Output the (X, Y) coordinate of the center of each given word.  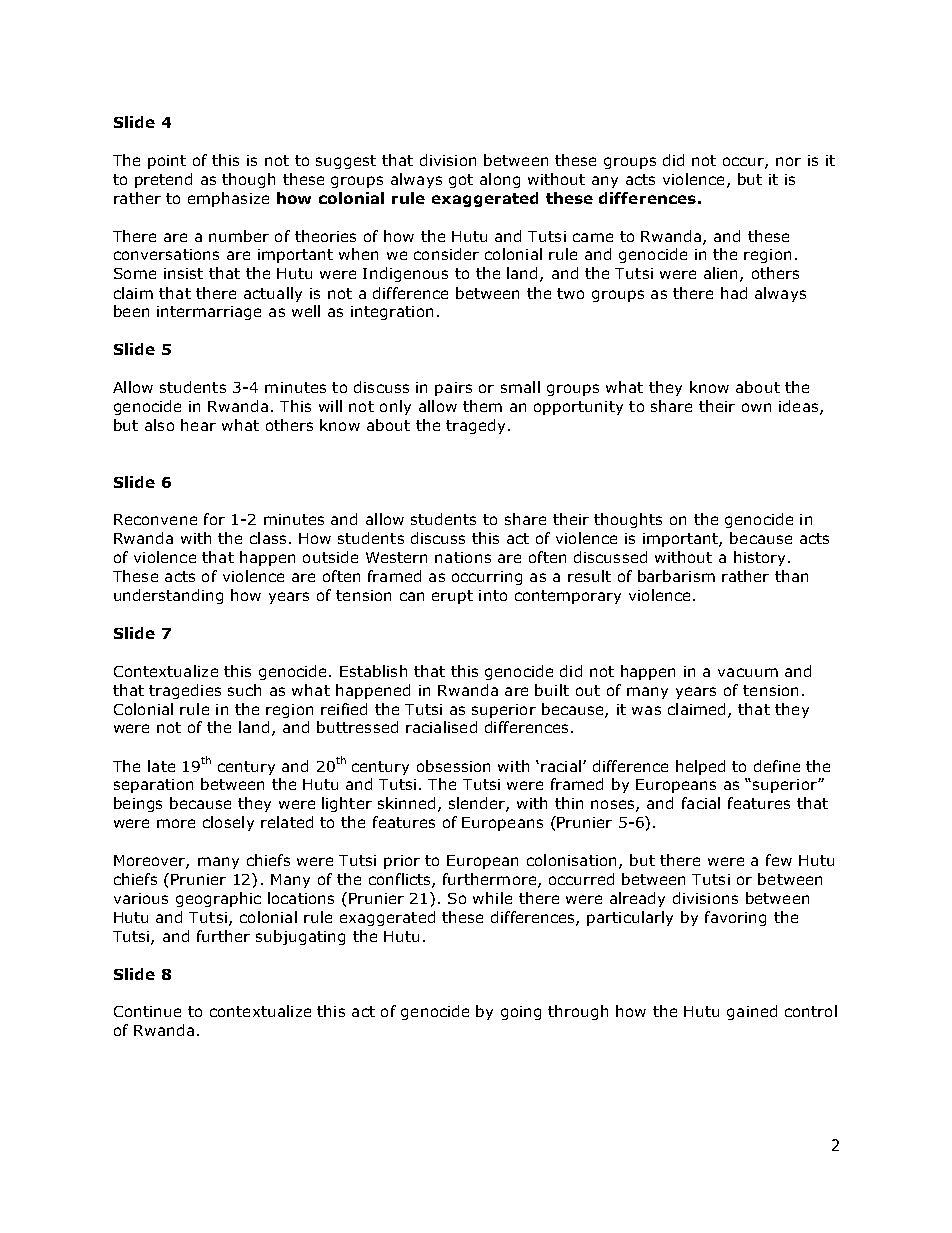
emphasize (228, 199)
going (521, 1013)
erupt (452, 597)
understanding (168, 596)
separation (153, 786)
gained (752, 1012)
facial (701, 803)
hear (198, 425)
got (461, 181)
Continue (147, 1011)
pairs (453, 389)
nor (788, 161)
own (756, 407)
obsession (453, 766)
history (759, 558)
